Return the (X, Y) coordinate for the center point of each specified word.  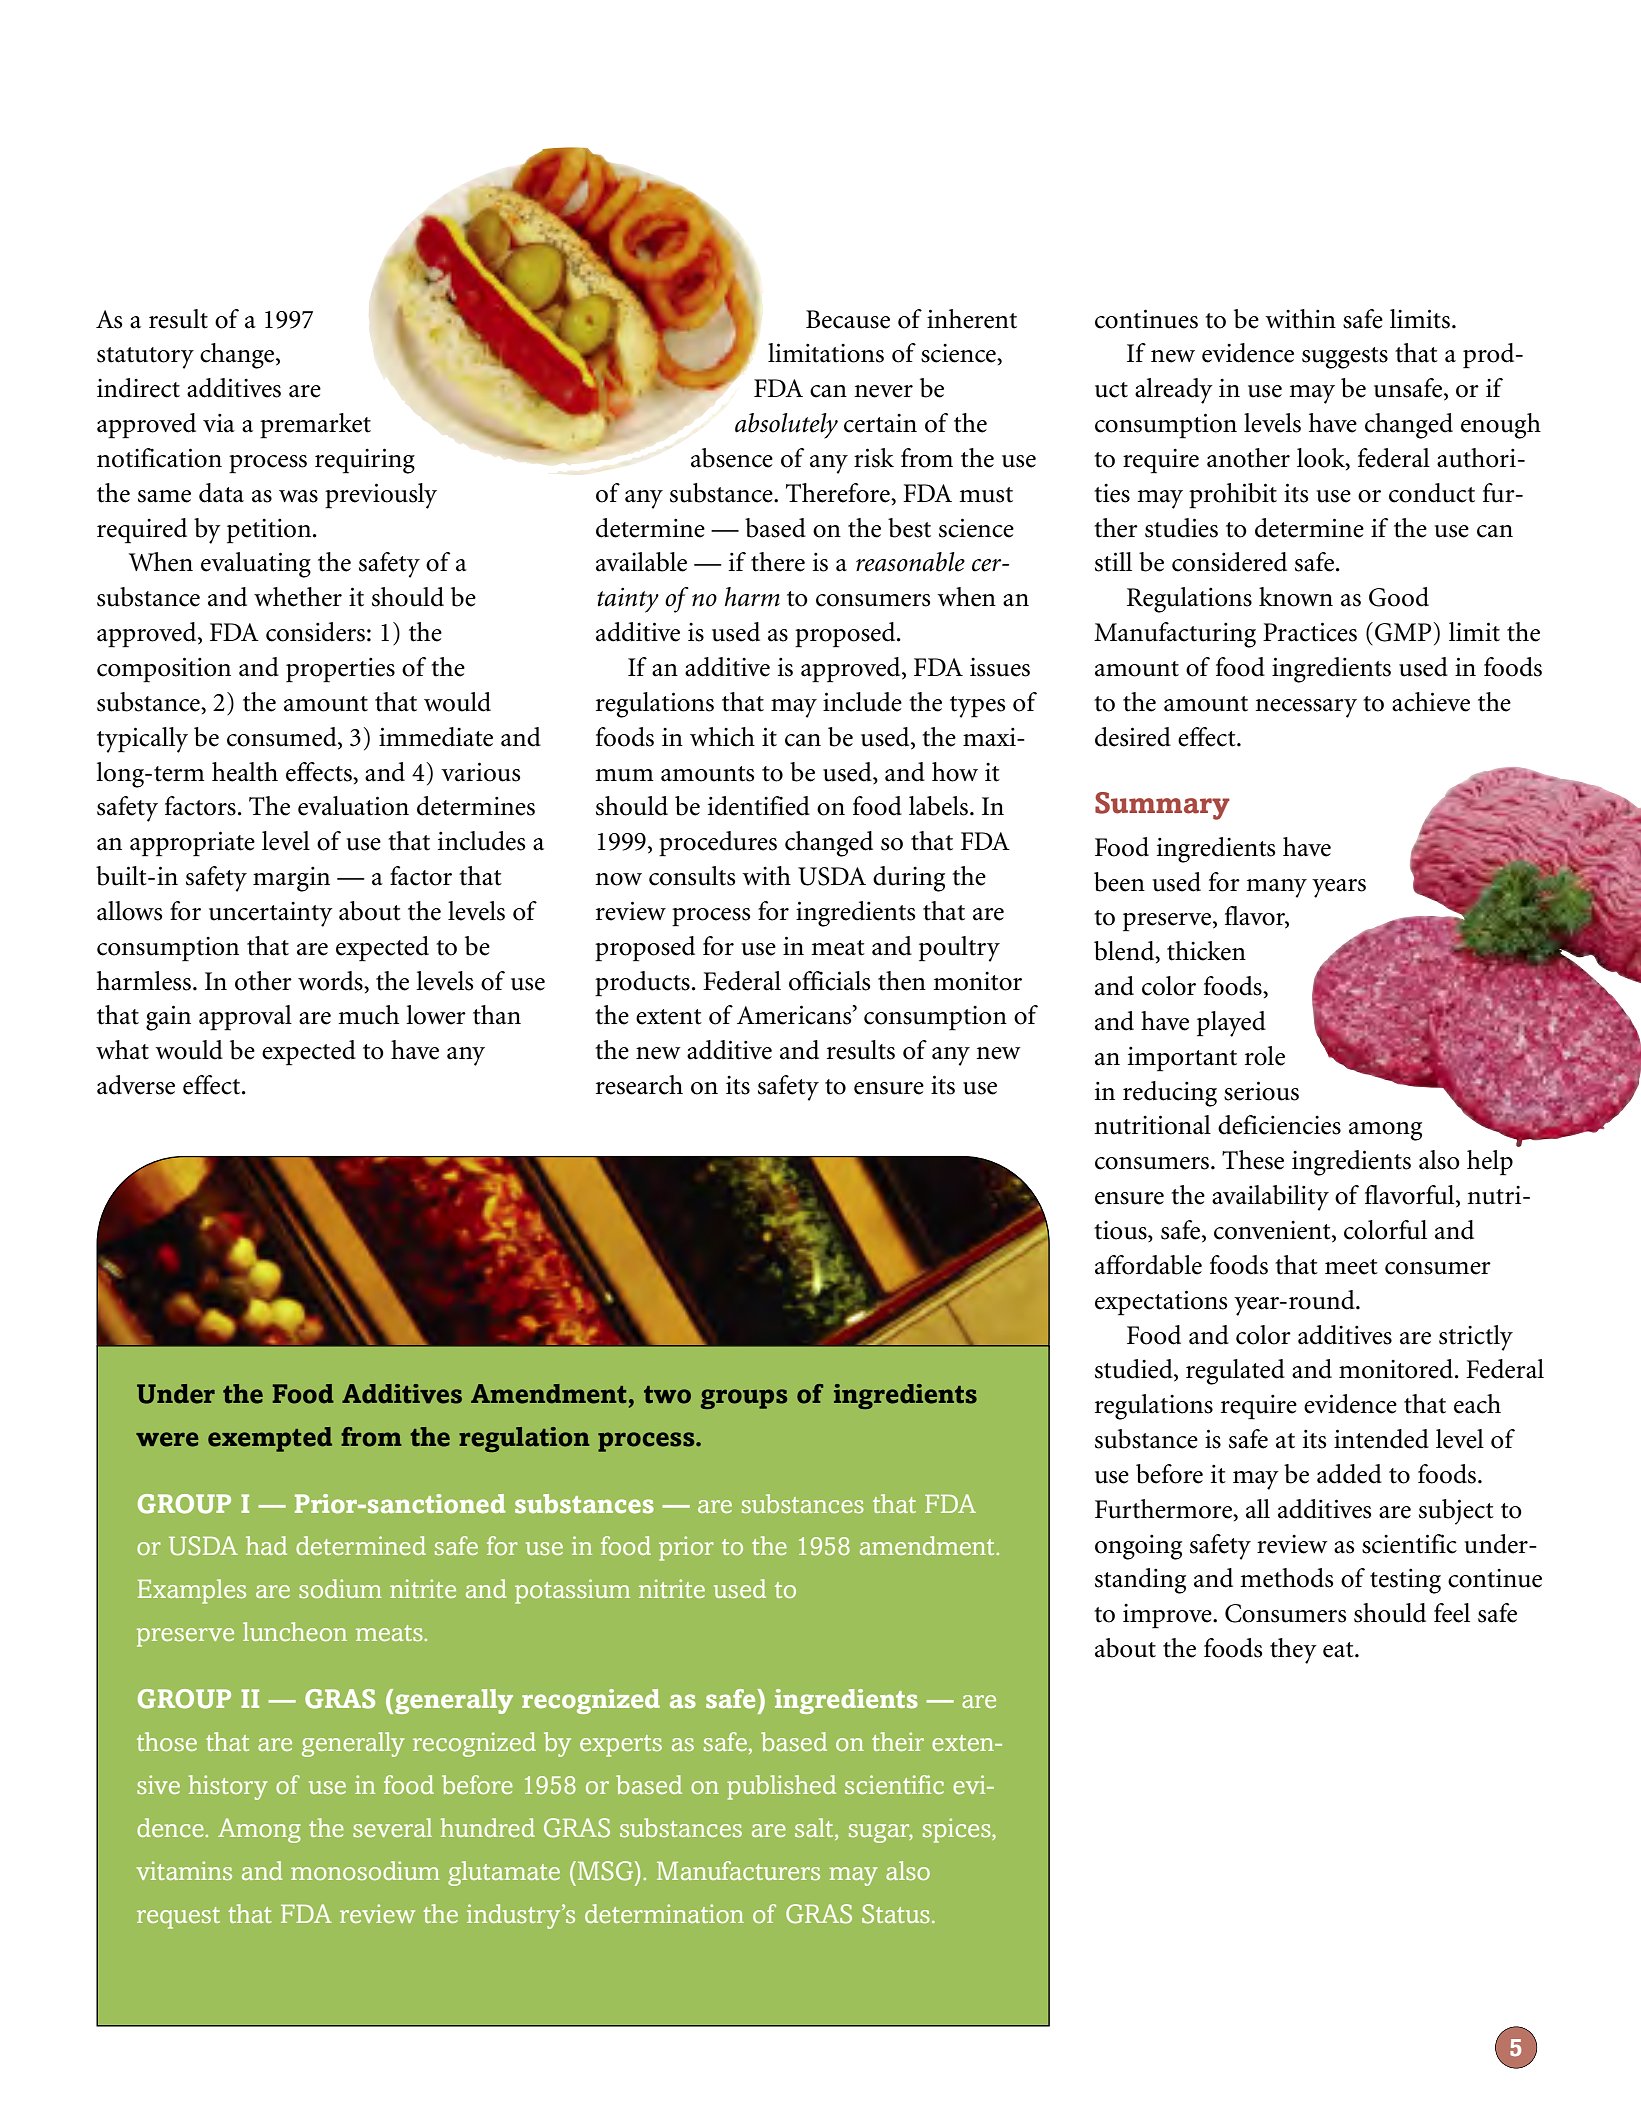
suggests (1345, 358)
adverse (136, 1085)
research (639, 1085)
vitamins (184, 1870)
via (219, 423)
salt (815, 1829)
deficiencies (1279, 1125)
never (883, 391)
